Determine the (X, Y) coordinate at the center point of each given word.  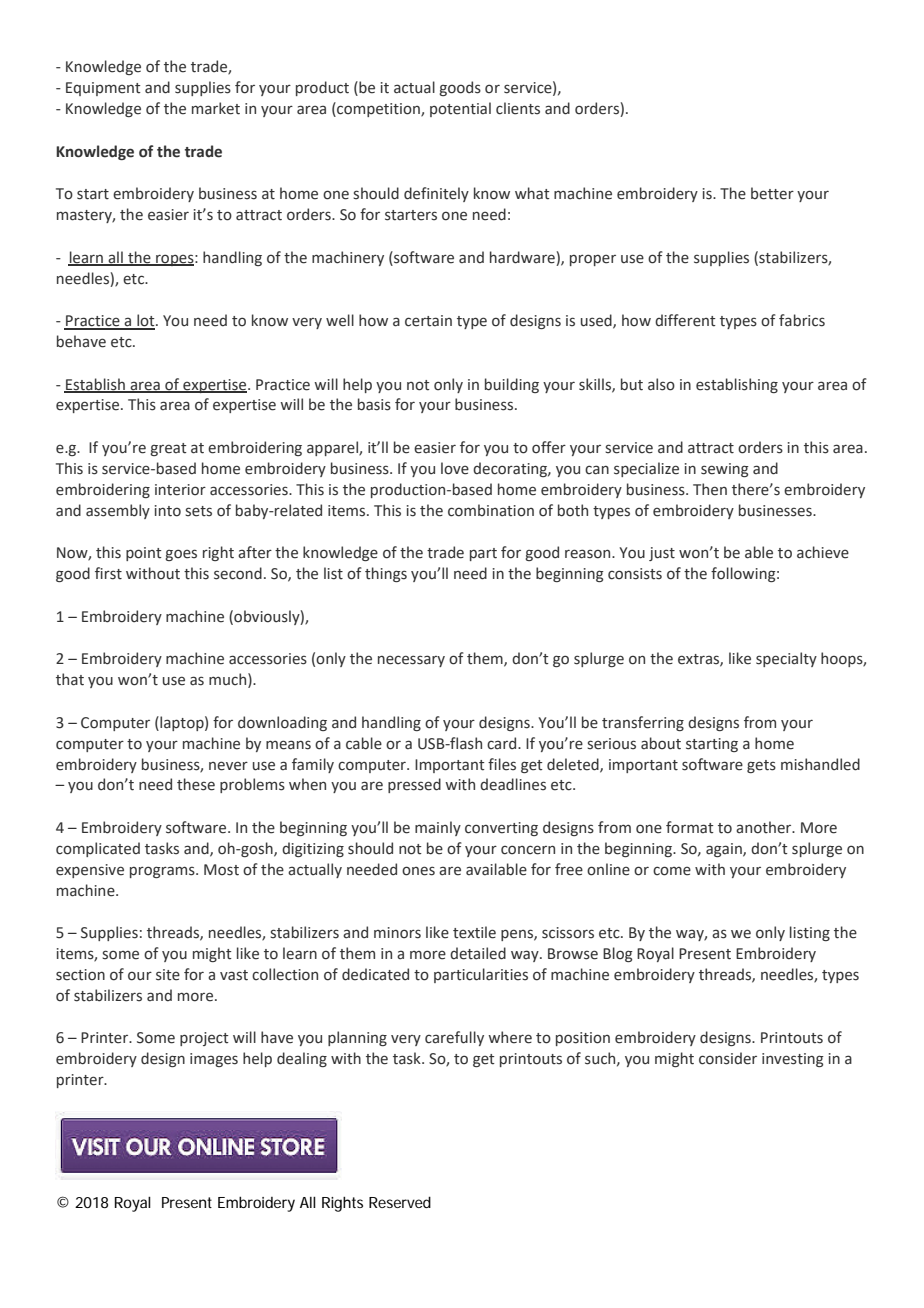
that (70, 679)
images (214, 1060)
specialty (786, 659)
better (772, 193)
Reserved (400, 1202)
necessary (411, 661)
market (216, 108)
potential (460, 109)
